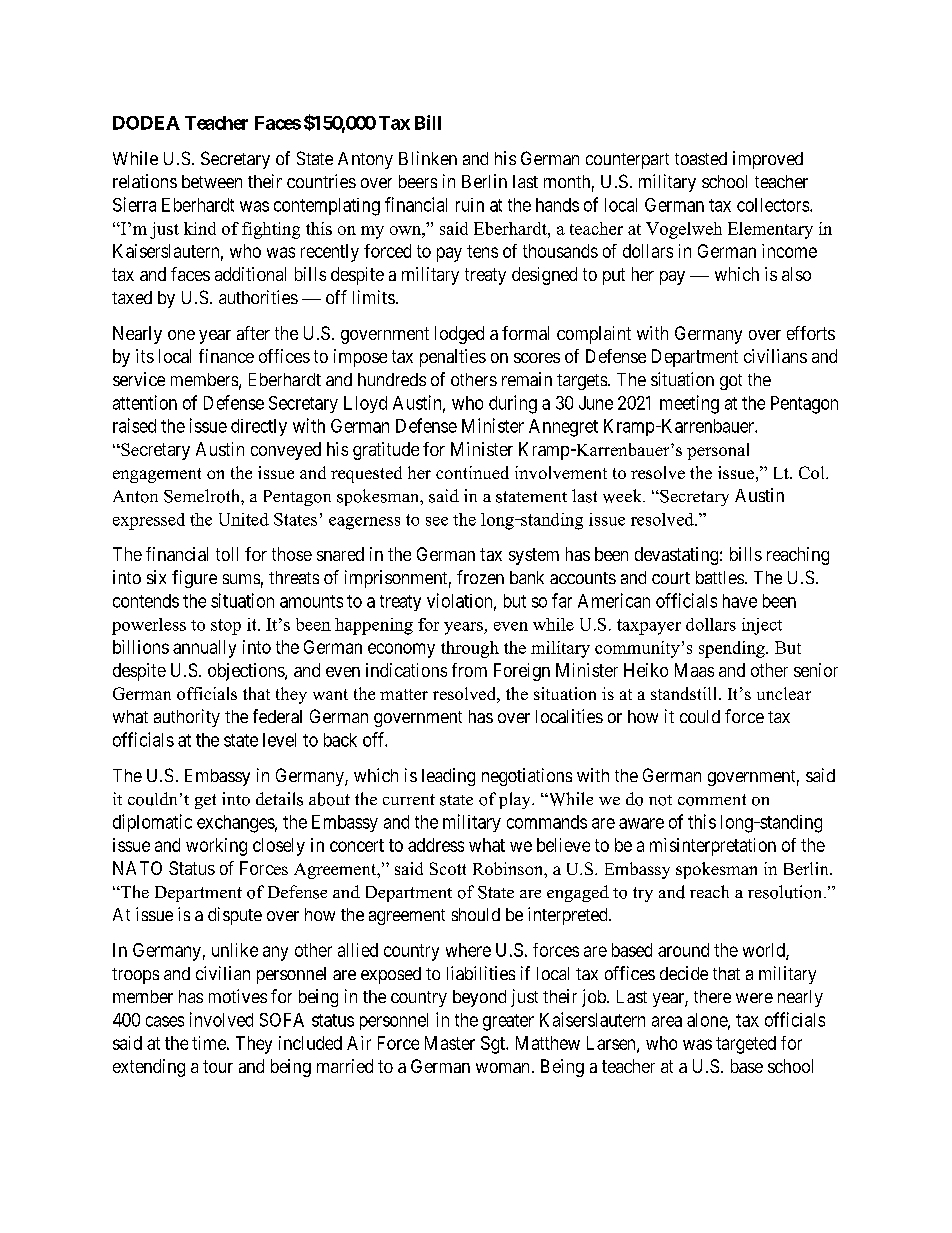 The width and height of the page is (952, 1233). I want to click on authority, so click(187, 718).
